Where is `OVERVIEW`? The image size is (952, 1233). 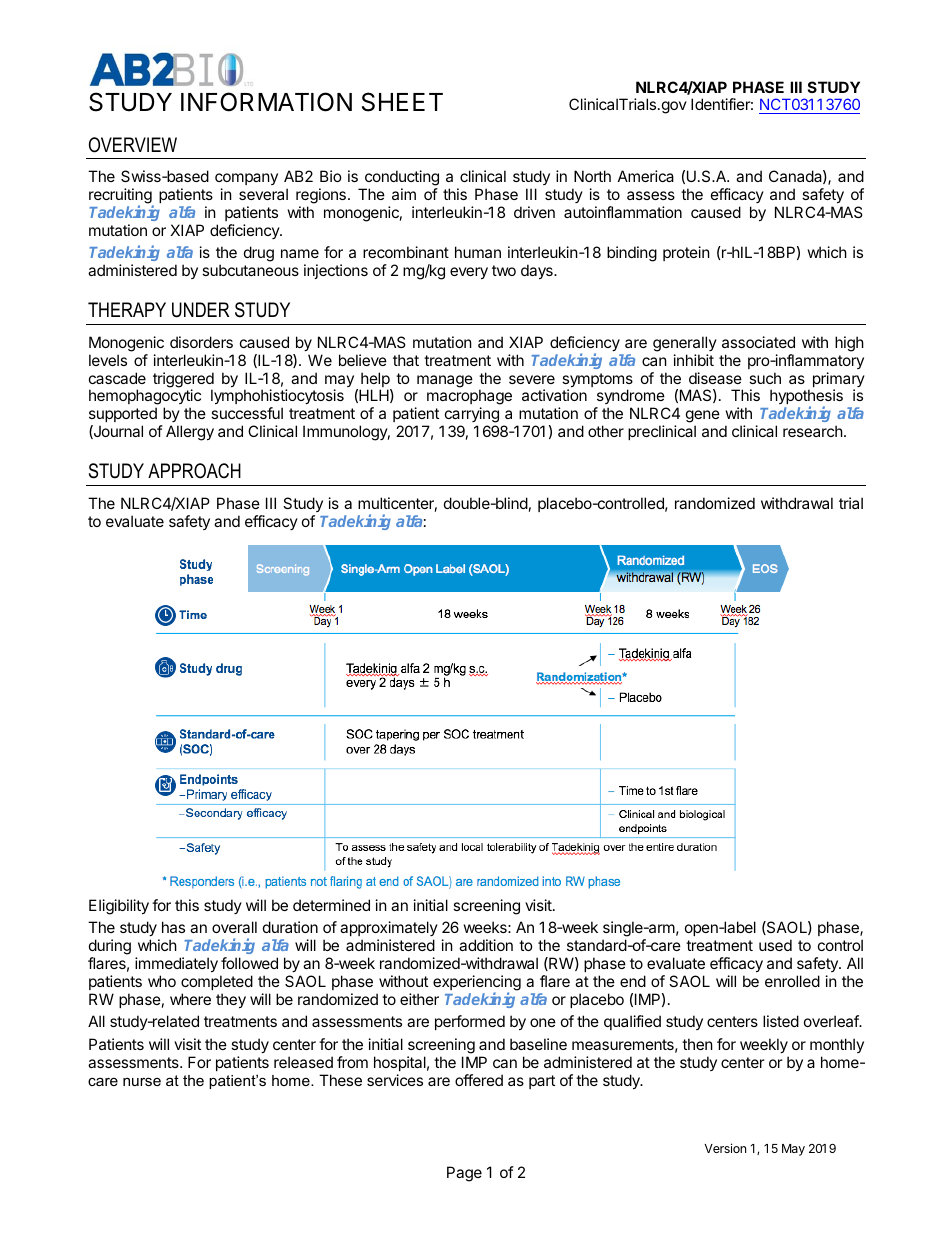
OVERVIEW is located at coordinates (133, 145).
